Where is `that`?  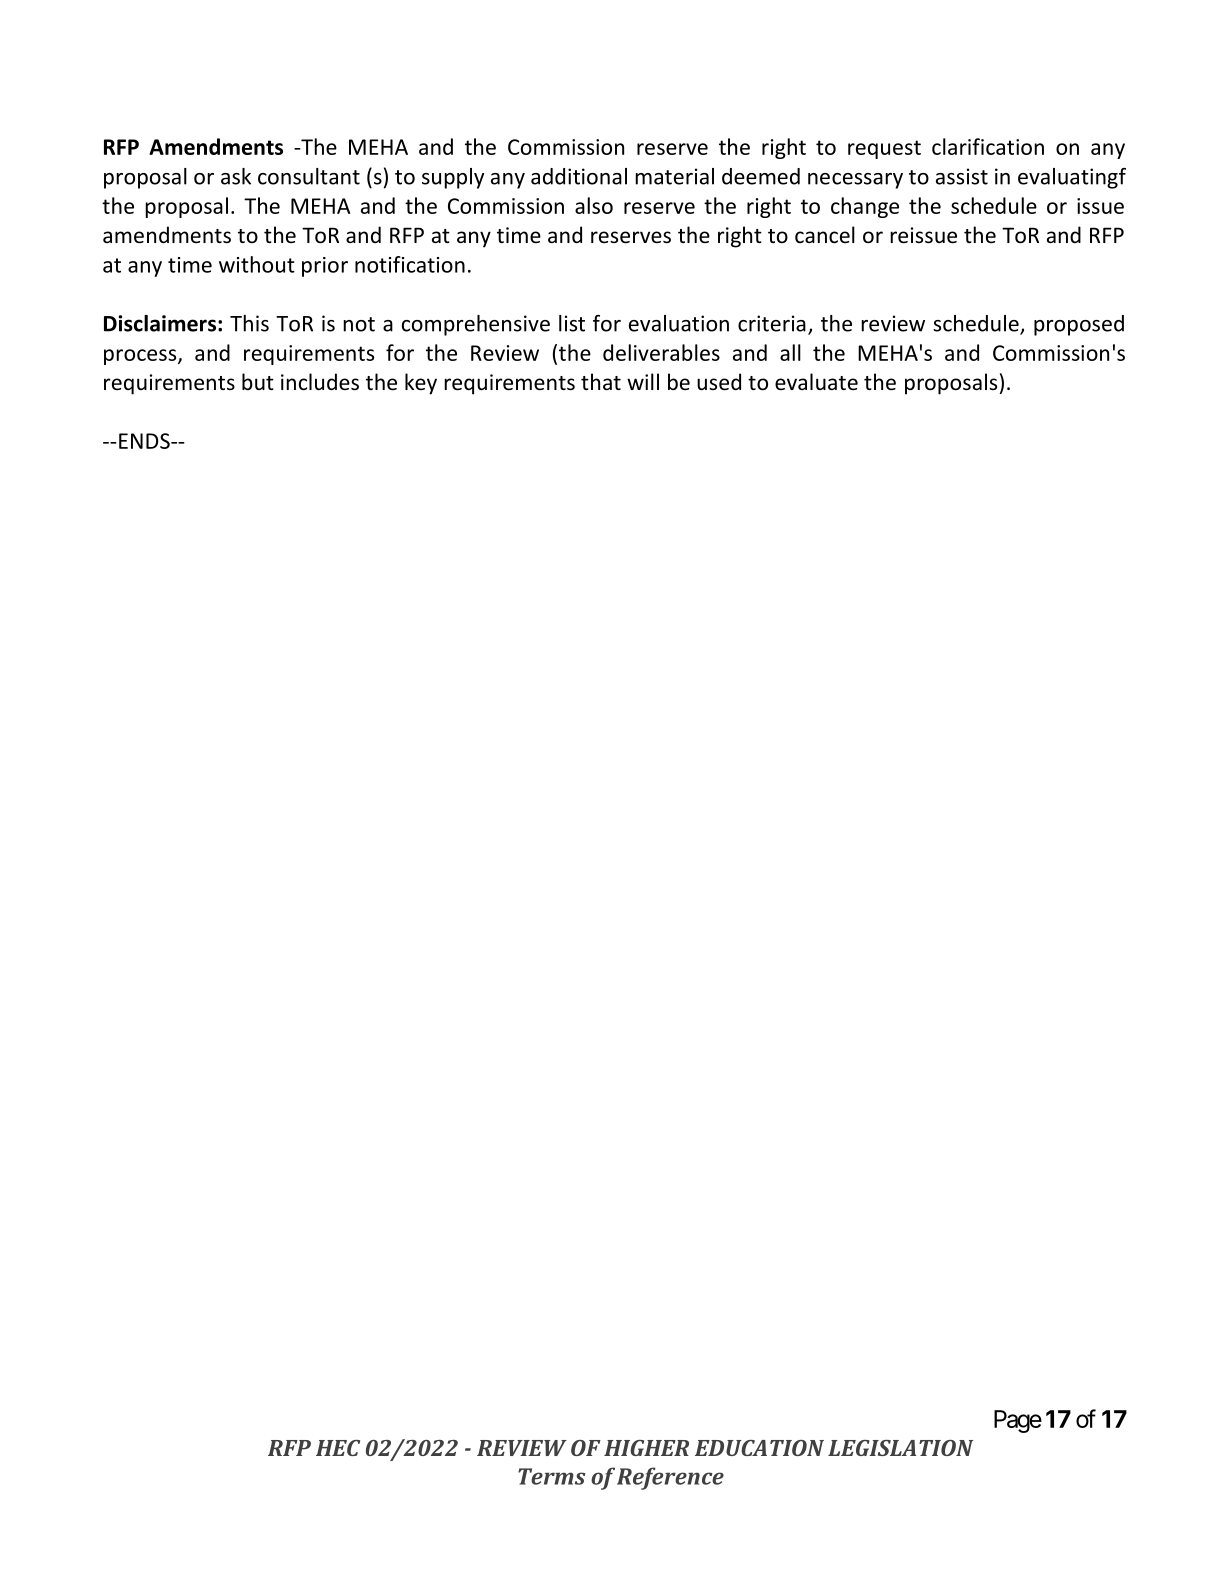
that is located at coordinates (601, 381).
